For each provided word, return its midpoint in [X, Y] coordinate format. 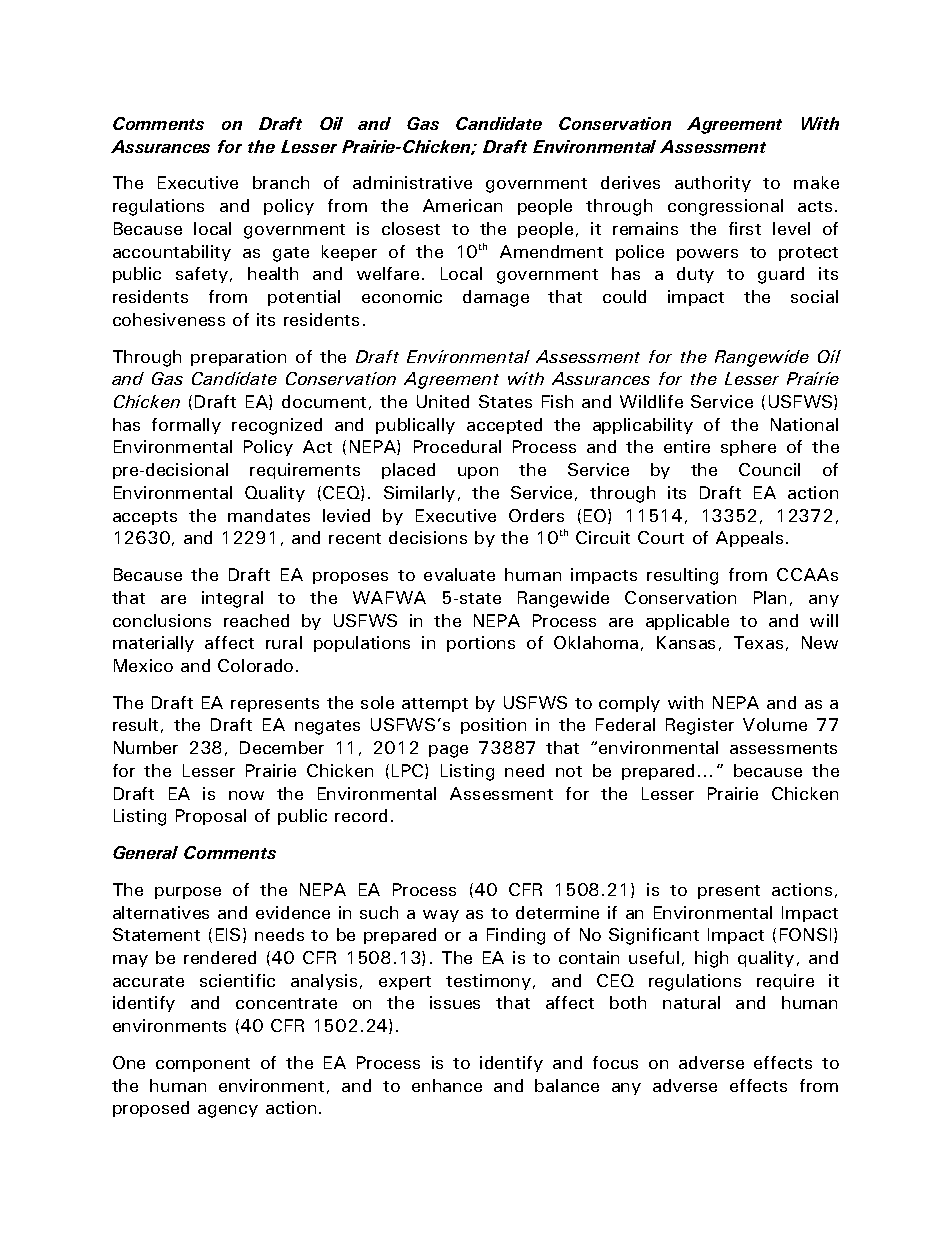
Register [700, 726]
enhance [447, 1085]
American [462, 205]
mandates [269, 515]
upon [478, 473]
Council [769, 469]
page [448, 751]
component [203, 1065]
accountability [172, 253]
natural [691, 1002]
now [246, 795]
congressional [725, 207]
